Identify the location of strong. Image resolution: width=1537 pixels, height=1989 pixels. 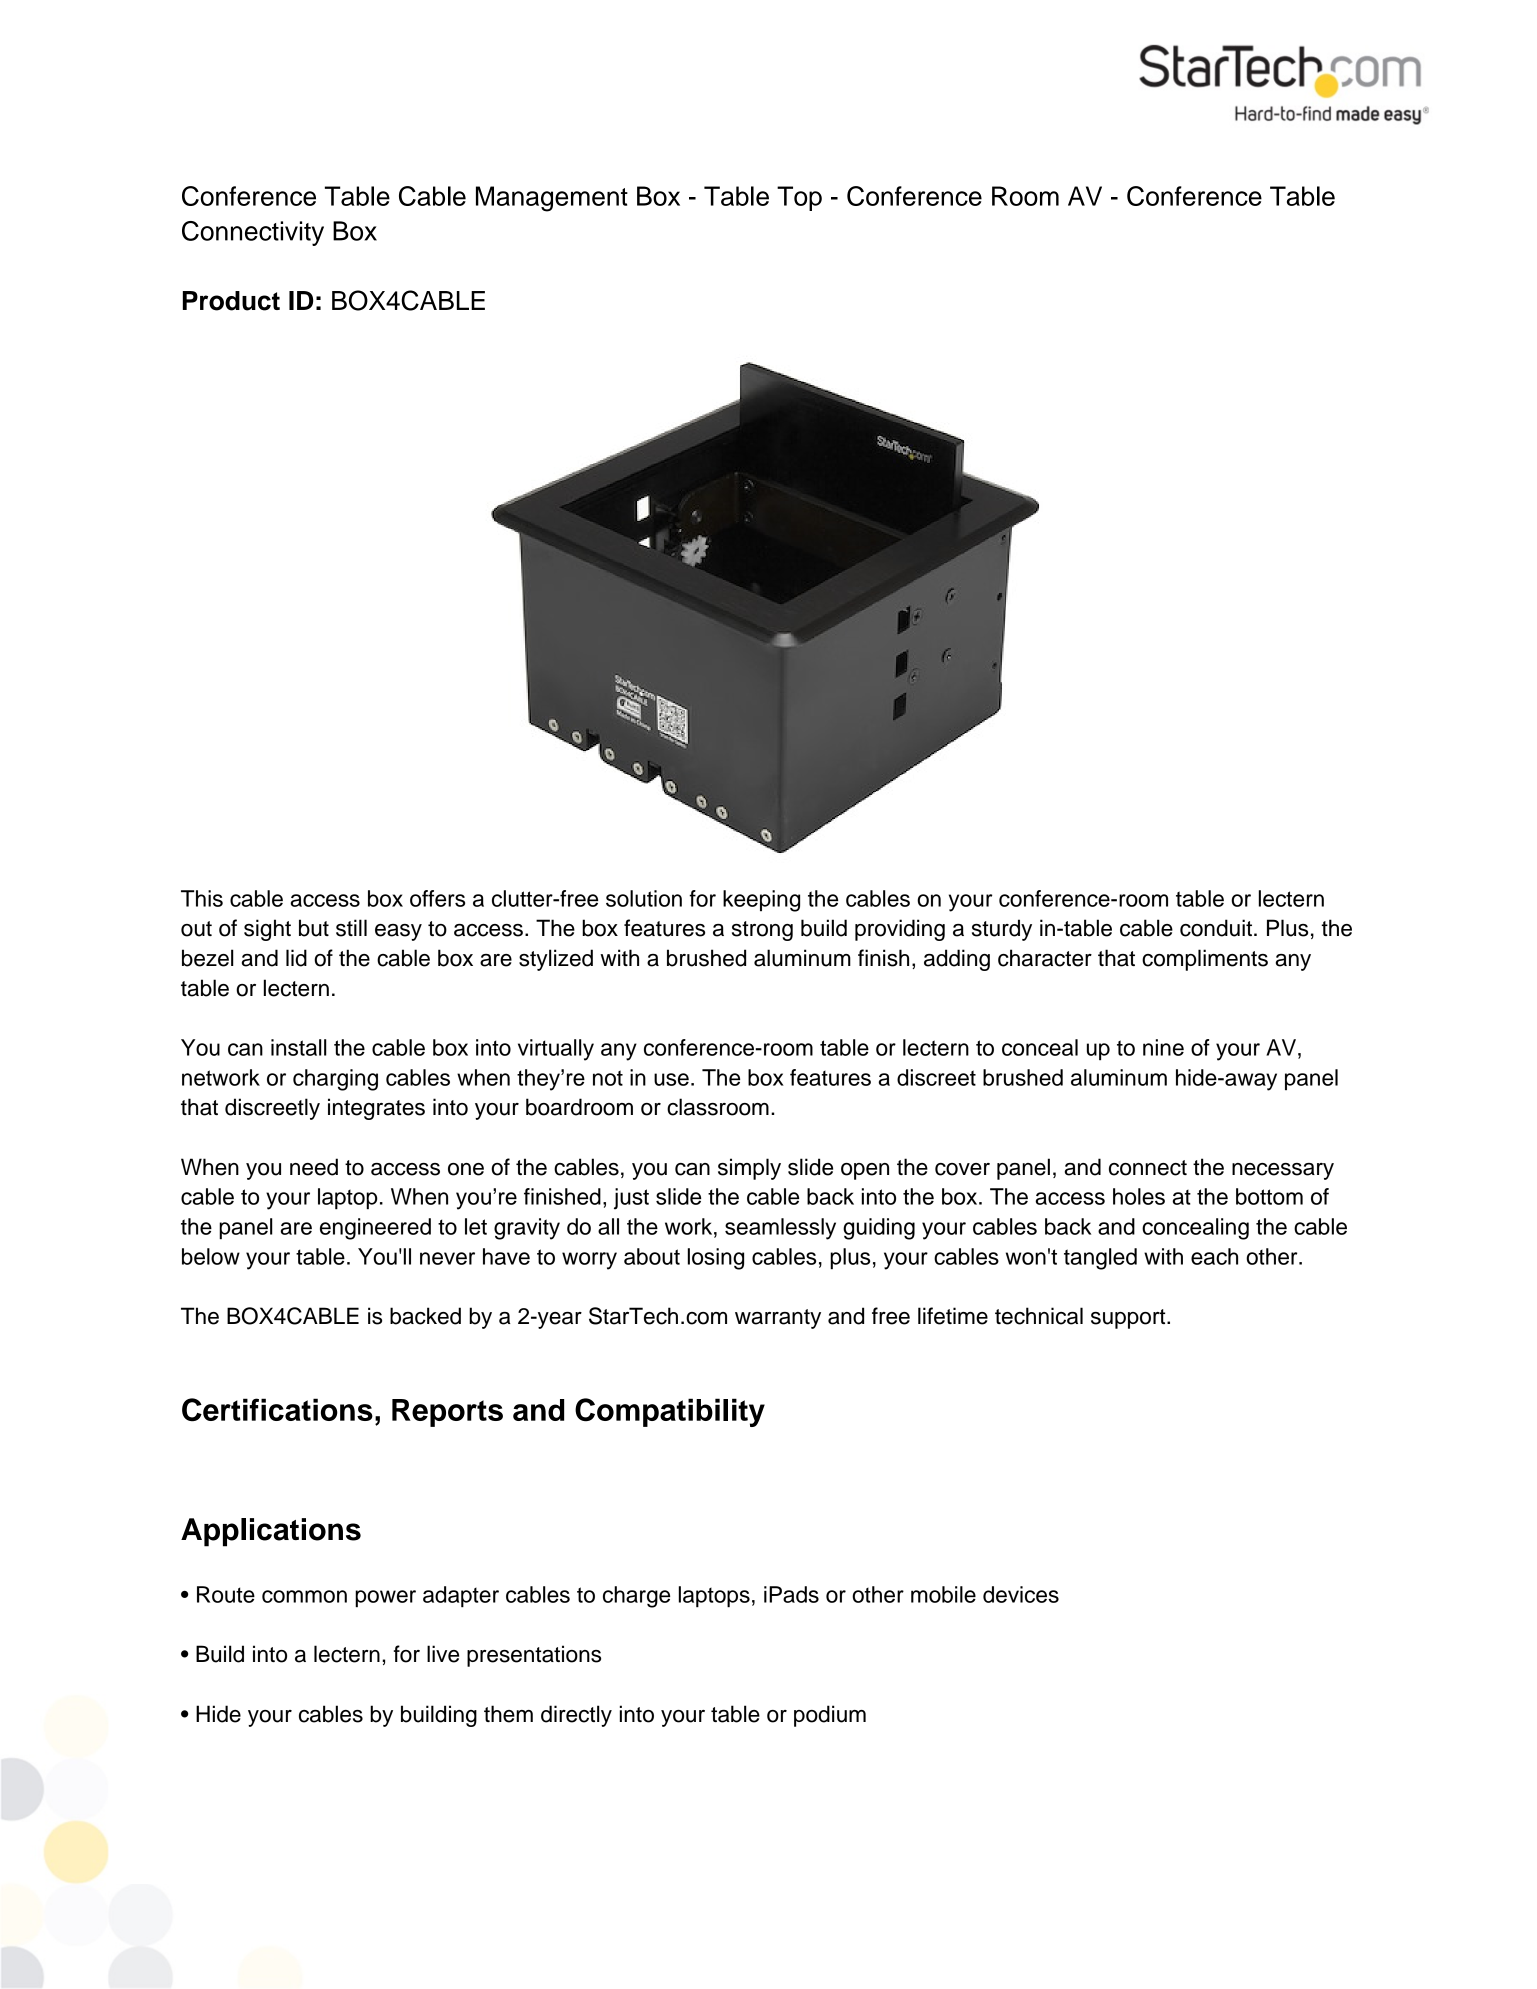
(762, 931).
